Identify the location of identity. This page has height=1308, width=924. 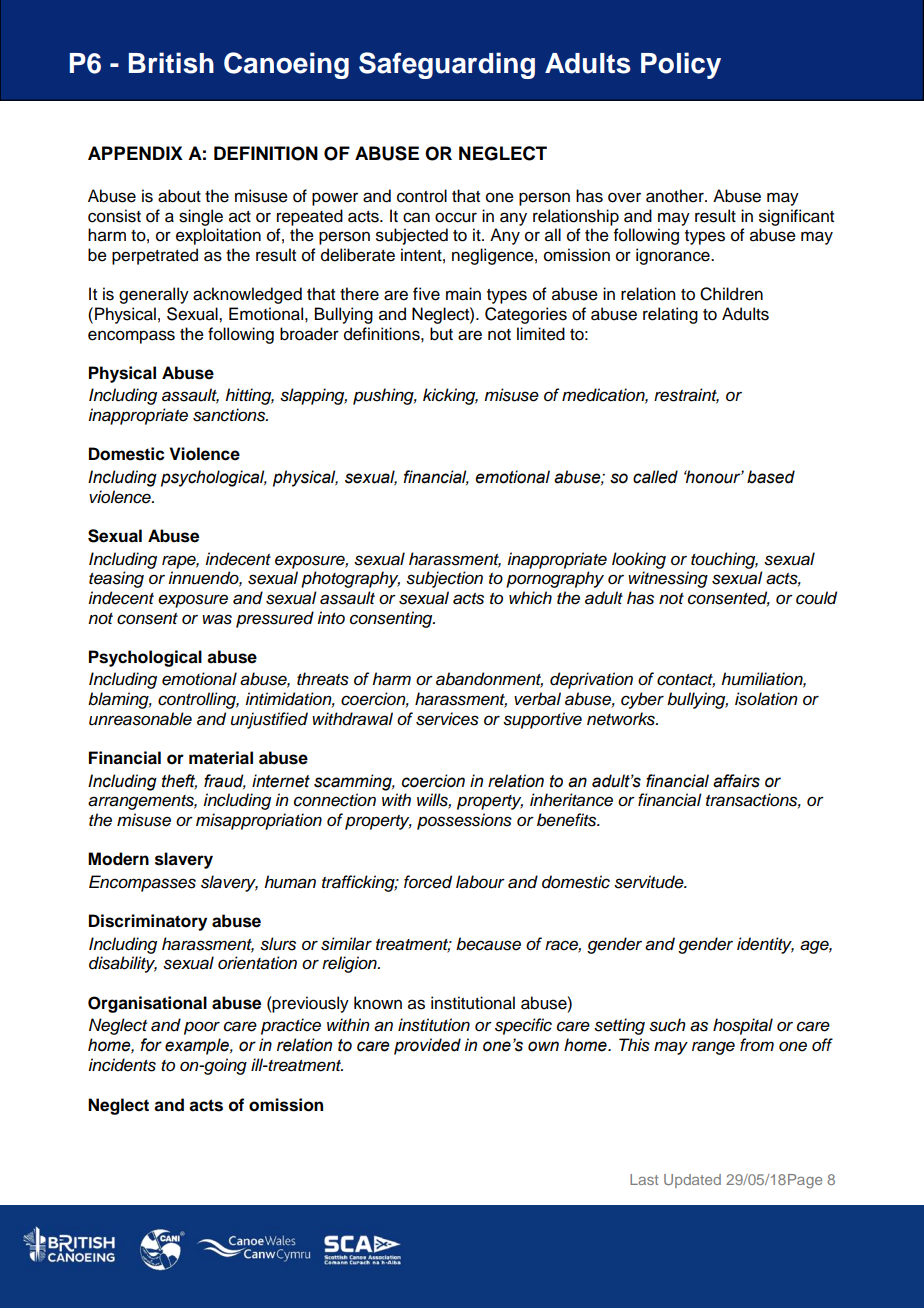
(765, 945).
